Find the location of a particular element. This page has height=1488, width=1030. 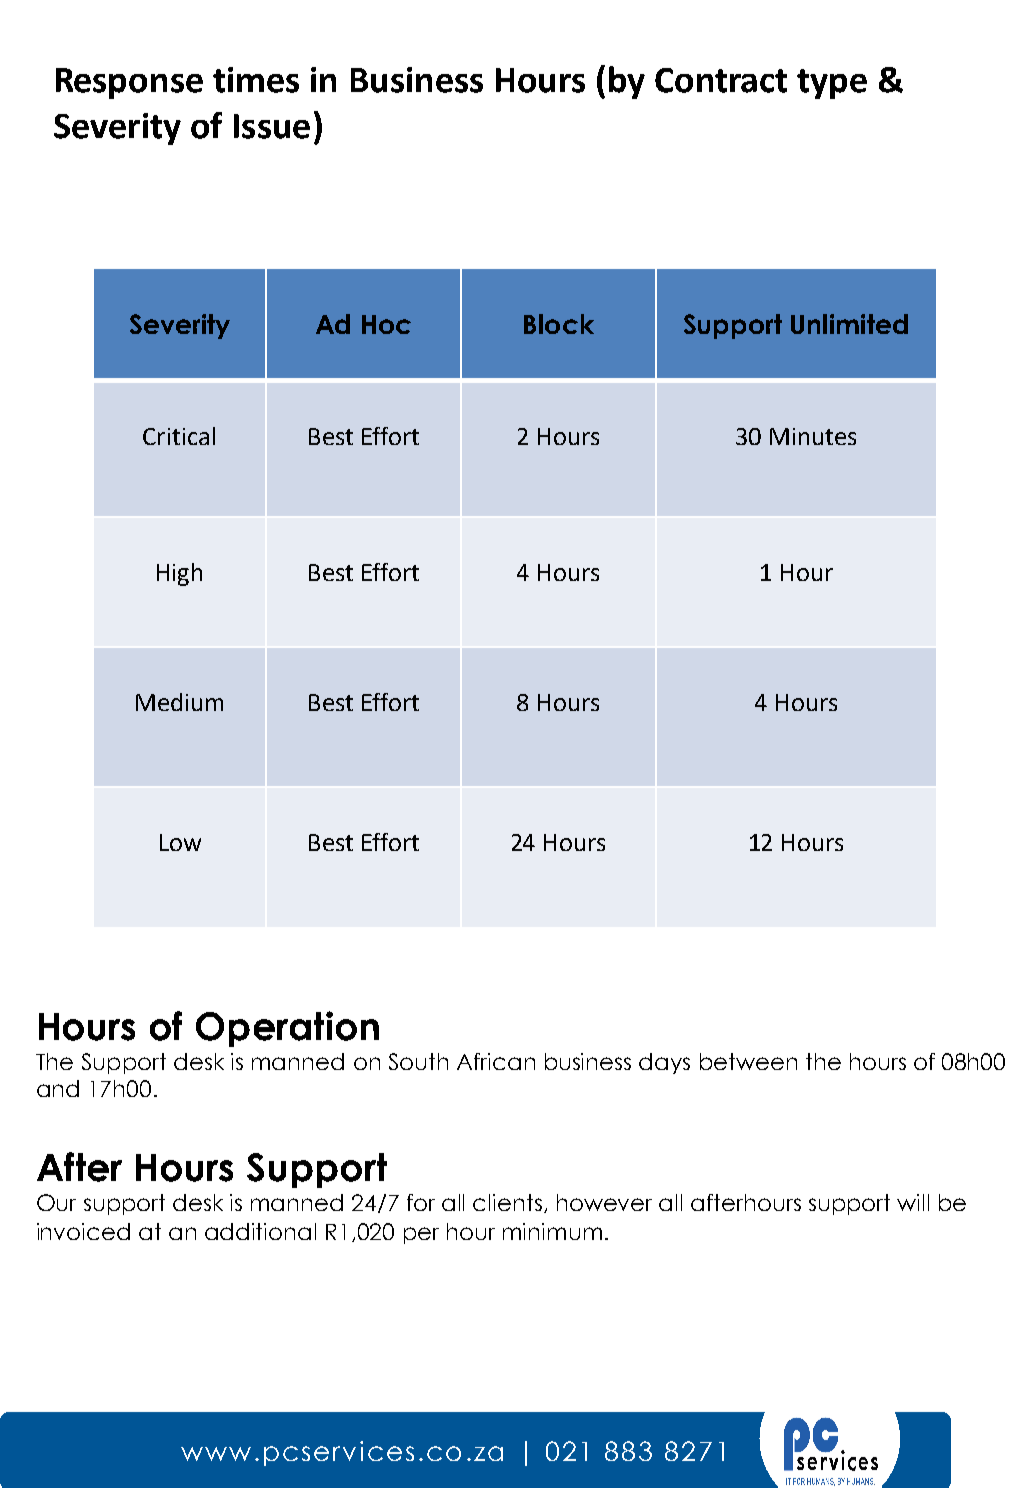

Low is located at coordinates (180, 842).
